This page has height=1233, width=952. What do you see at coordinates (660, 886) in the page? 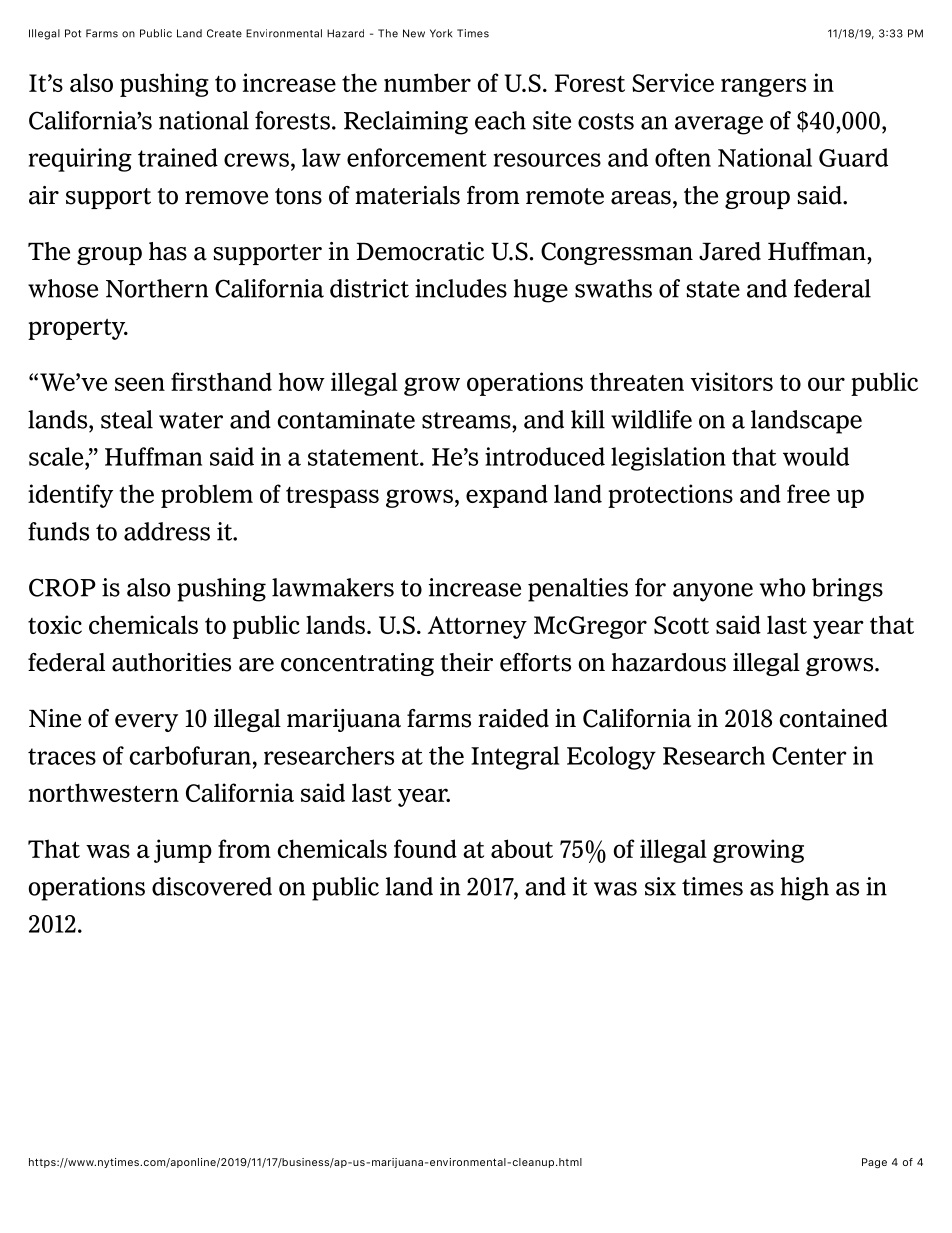
I see `six` at bounding box center [660, 886].
